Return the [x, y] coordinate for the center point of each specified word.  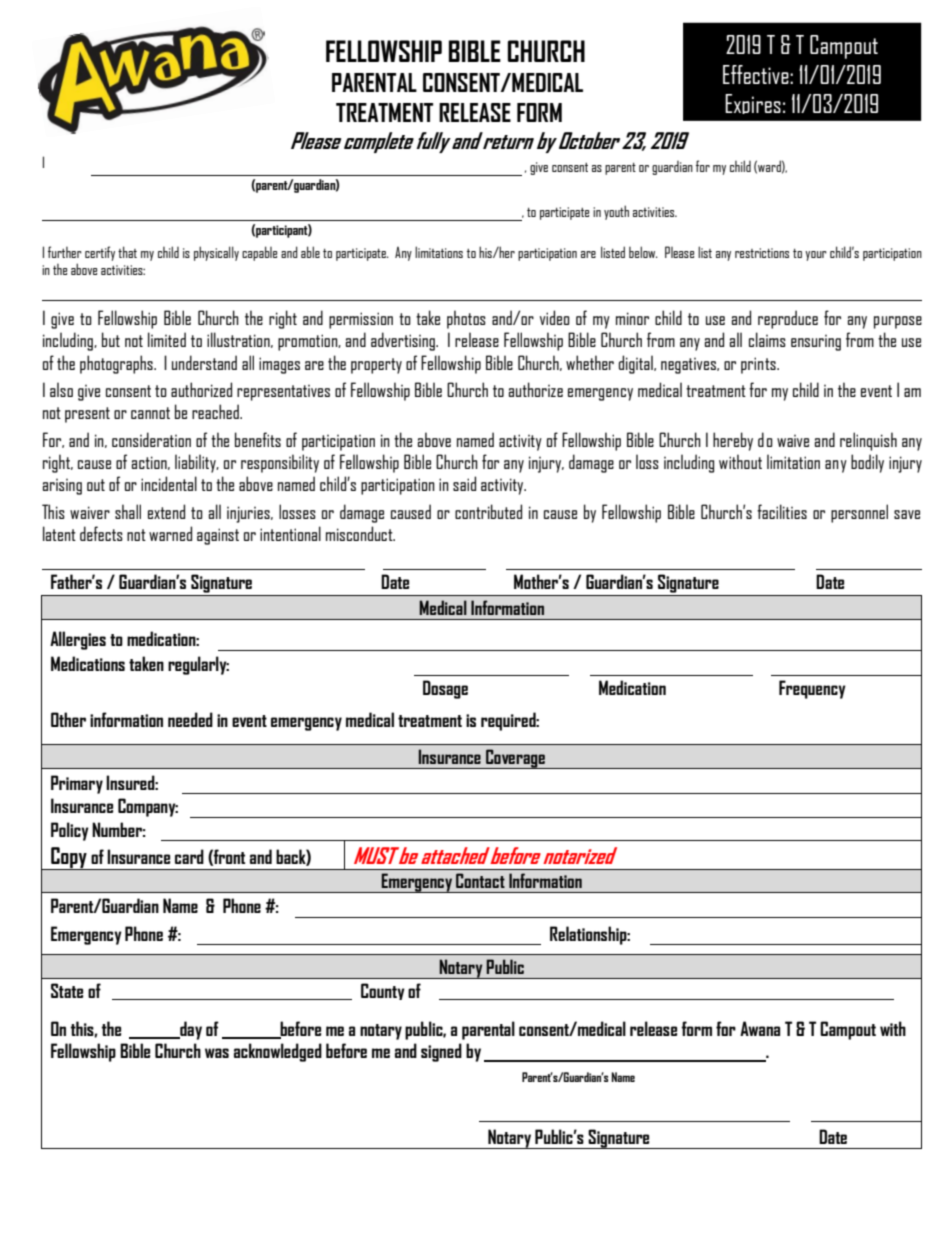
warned [170, 533]
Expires [753, 104]
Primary [77, 784]
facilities [782, 511]
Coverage [515, 759]
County [383, 991]
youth [616, 212]
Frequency [812, 689]
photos [466, 319]
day [190, 1030]
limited [167, 339]
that [127, 252]
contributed [488, 511]
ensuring [816, 343]
